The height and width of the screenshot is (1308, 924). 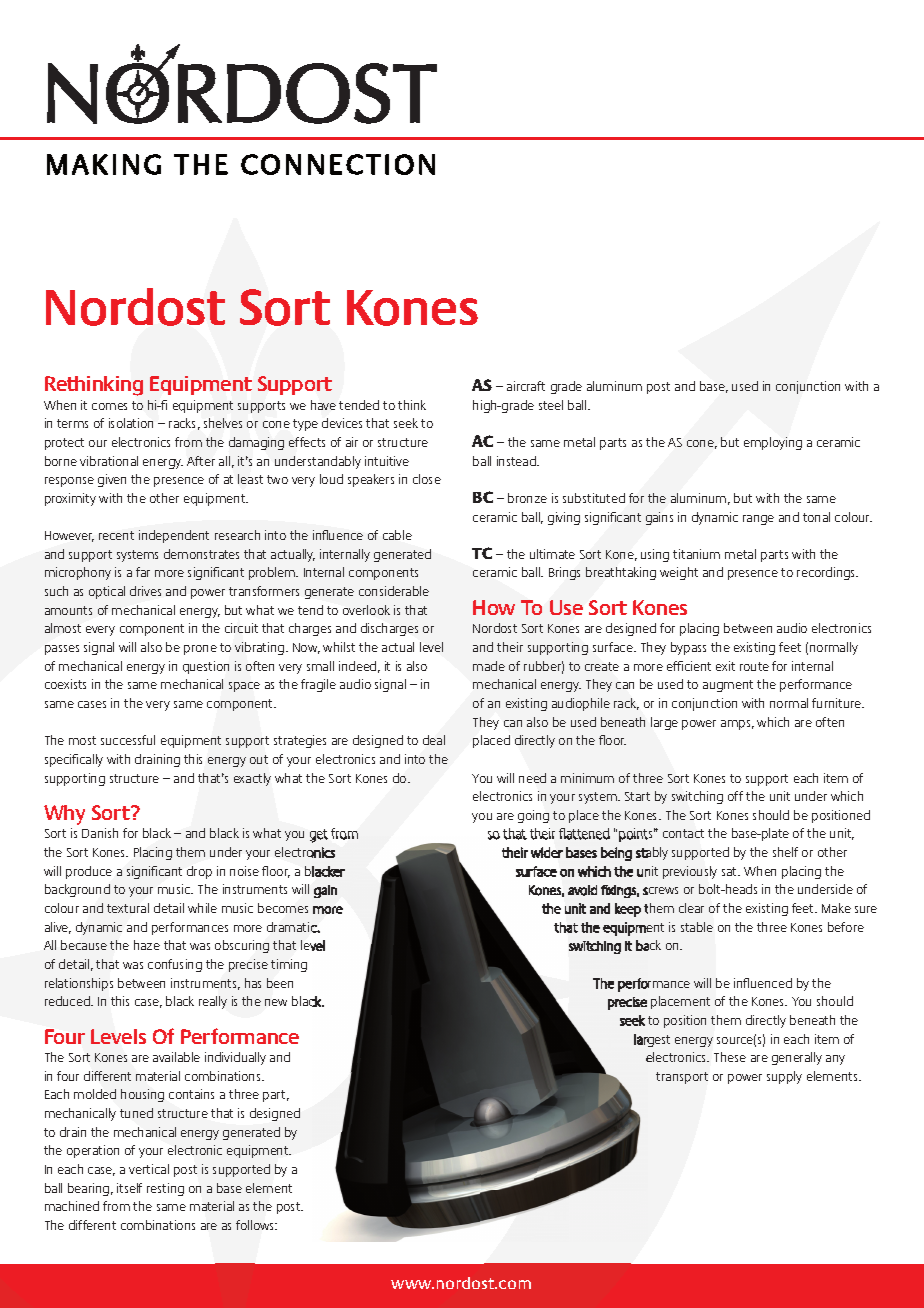 What do you see at coordinates (754, 666) in the screenshot?
I see `route` at bounding box center [754, 666].
